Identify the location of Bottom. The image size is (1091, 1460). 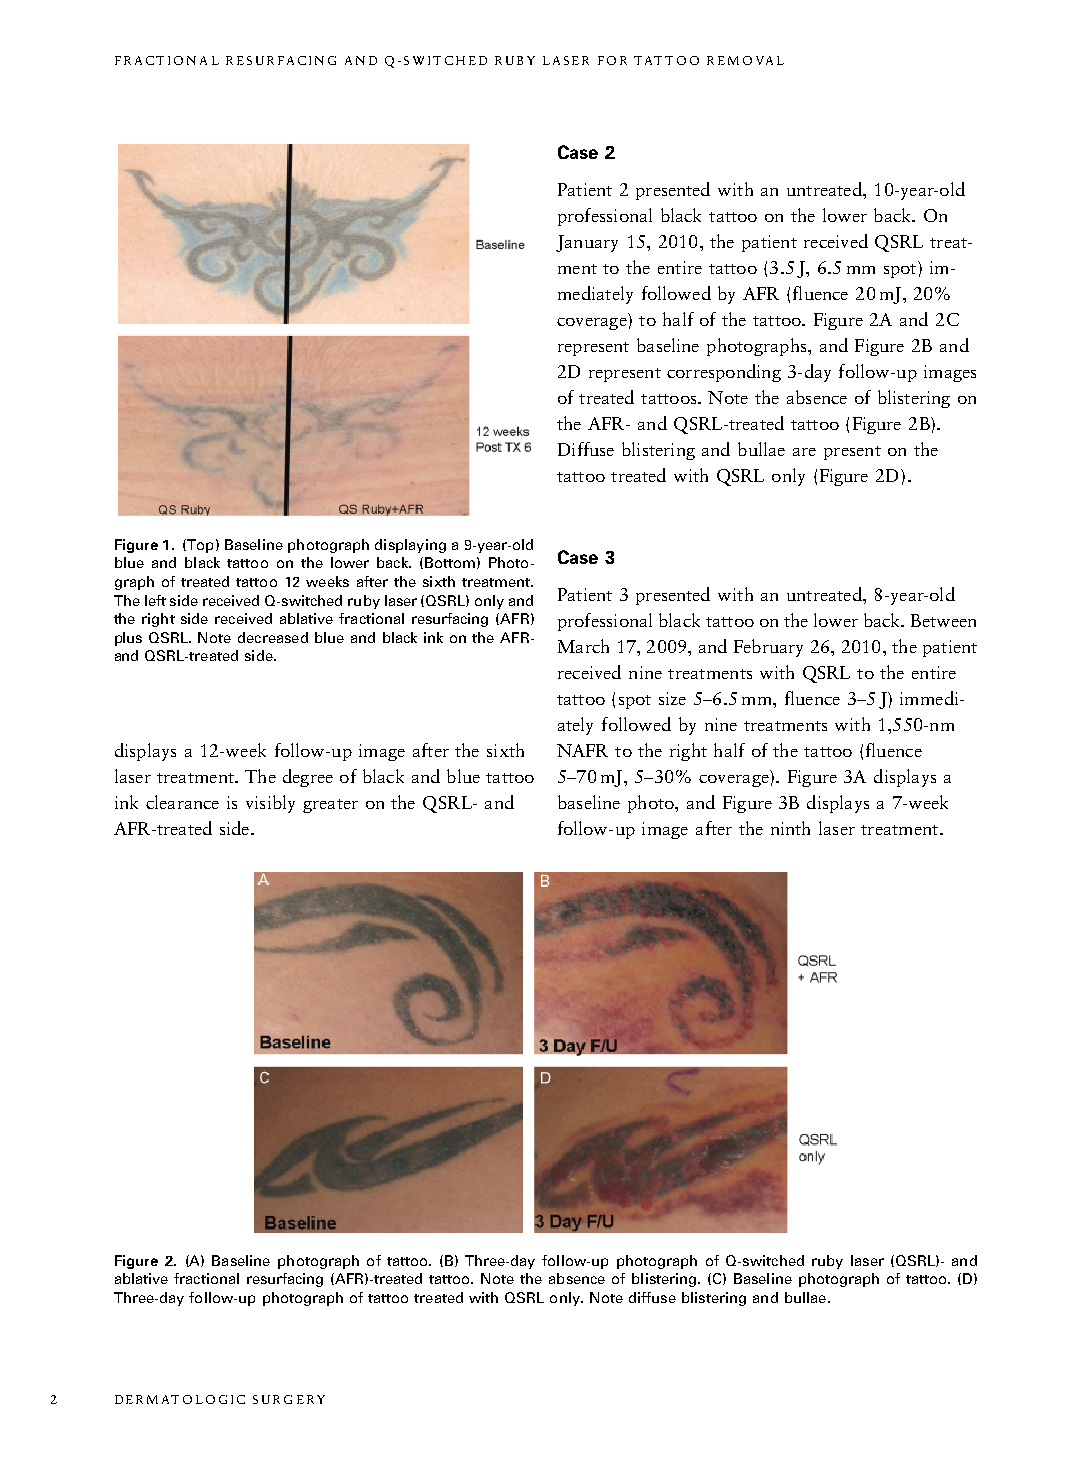
(450, 562).
